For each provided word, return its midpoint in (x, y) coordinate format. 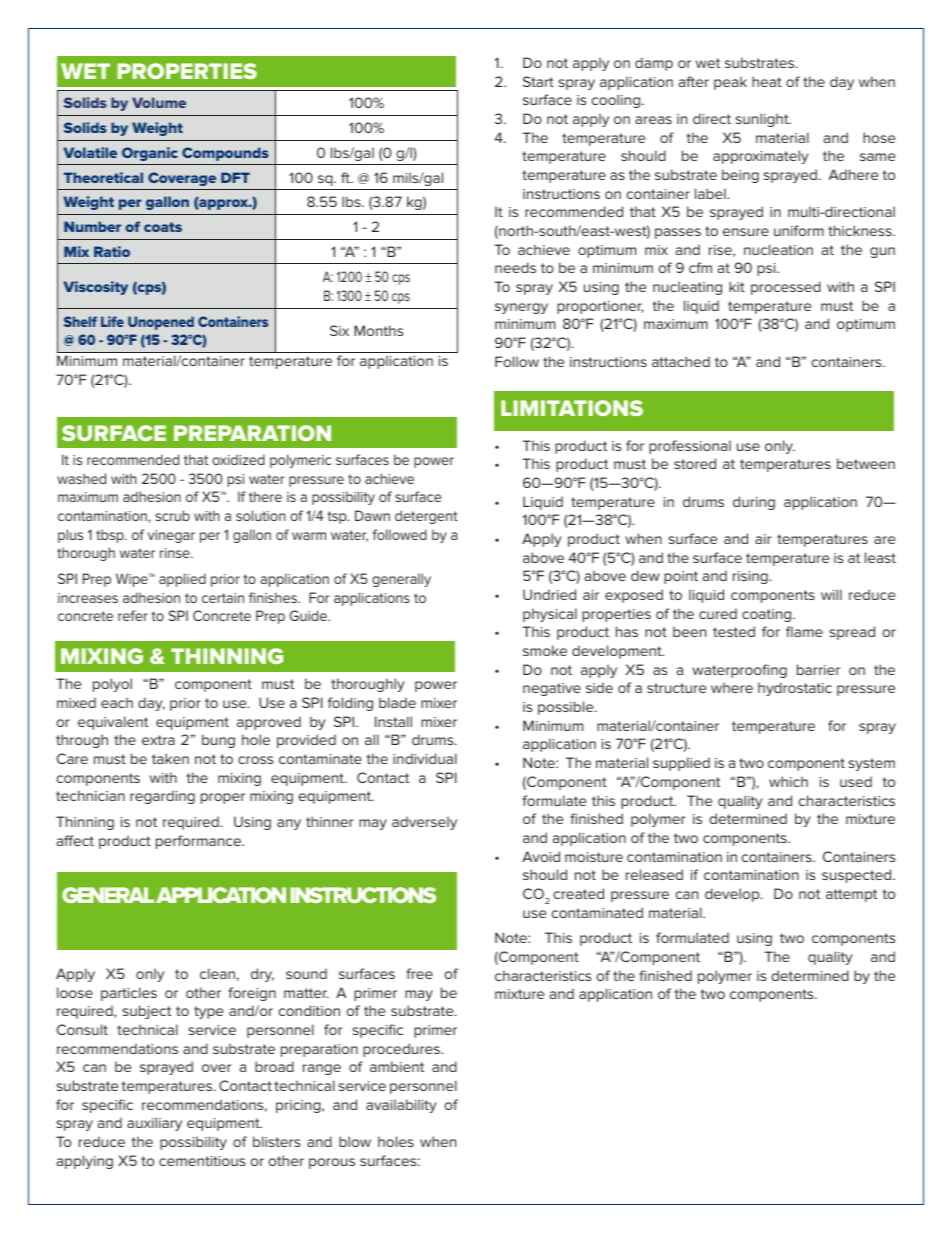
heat (767, 81)
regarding (162, 797)
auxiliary (154, 1124)
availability (401, 1106)
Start (538, 81)
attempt (851, 895)
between (866, 463)
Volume (159, 102)
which (788, 781)
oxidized (238, 459)
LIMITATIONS (572, 408)
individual (425, 758)
